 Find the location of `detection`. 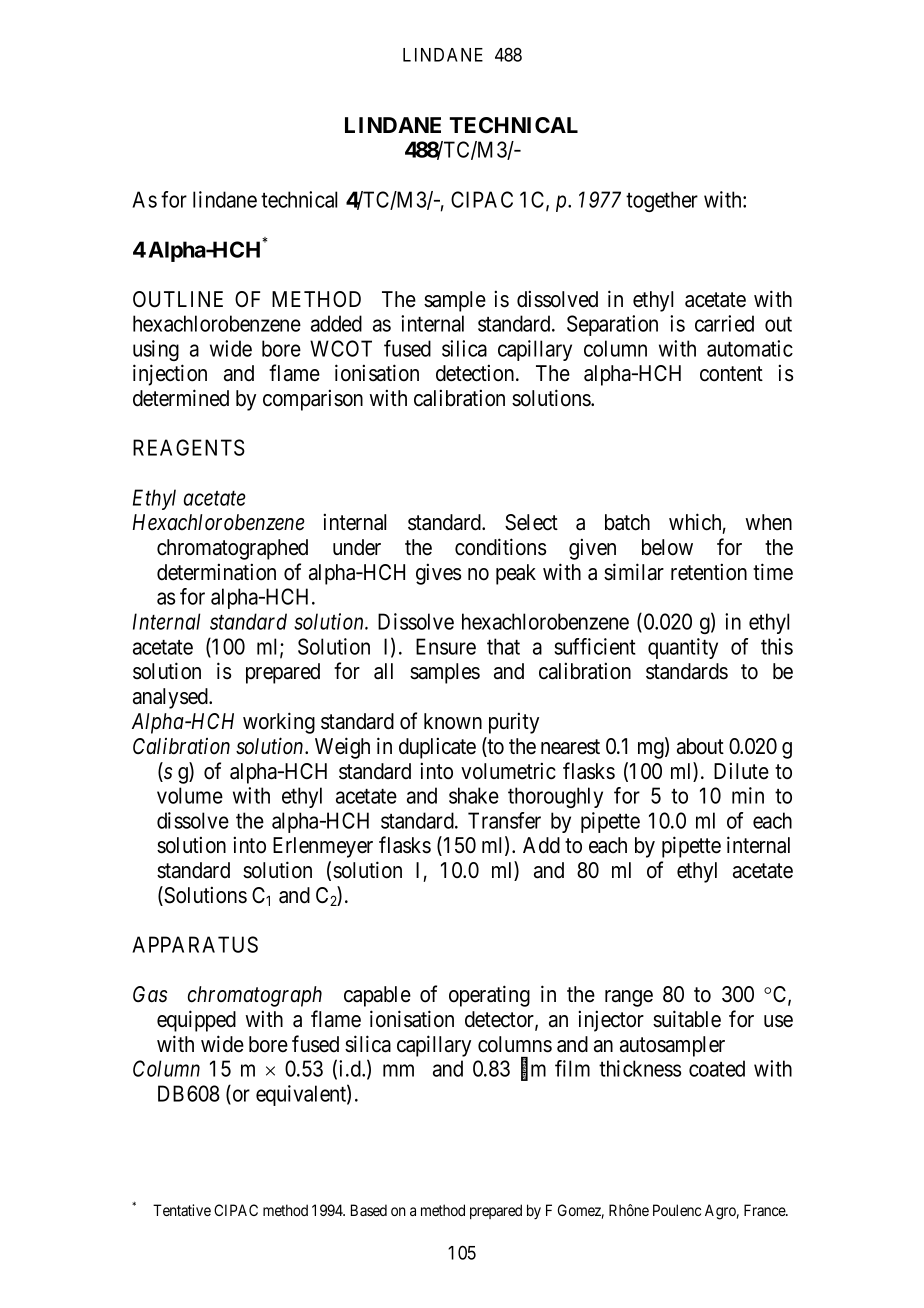

detection is located at coordinates (476, 373).
